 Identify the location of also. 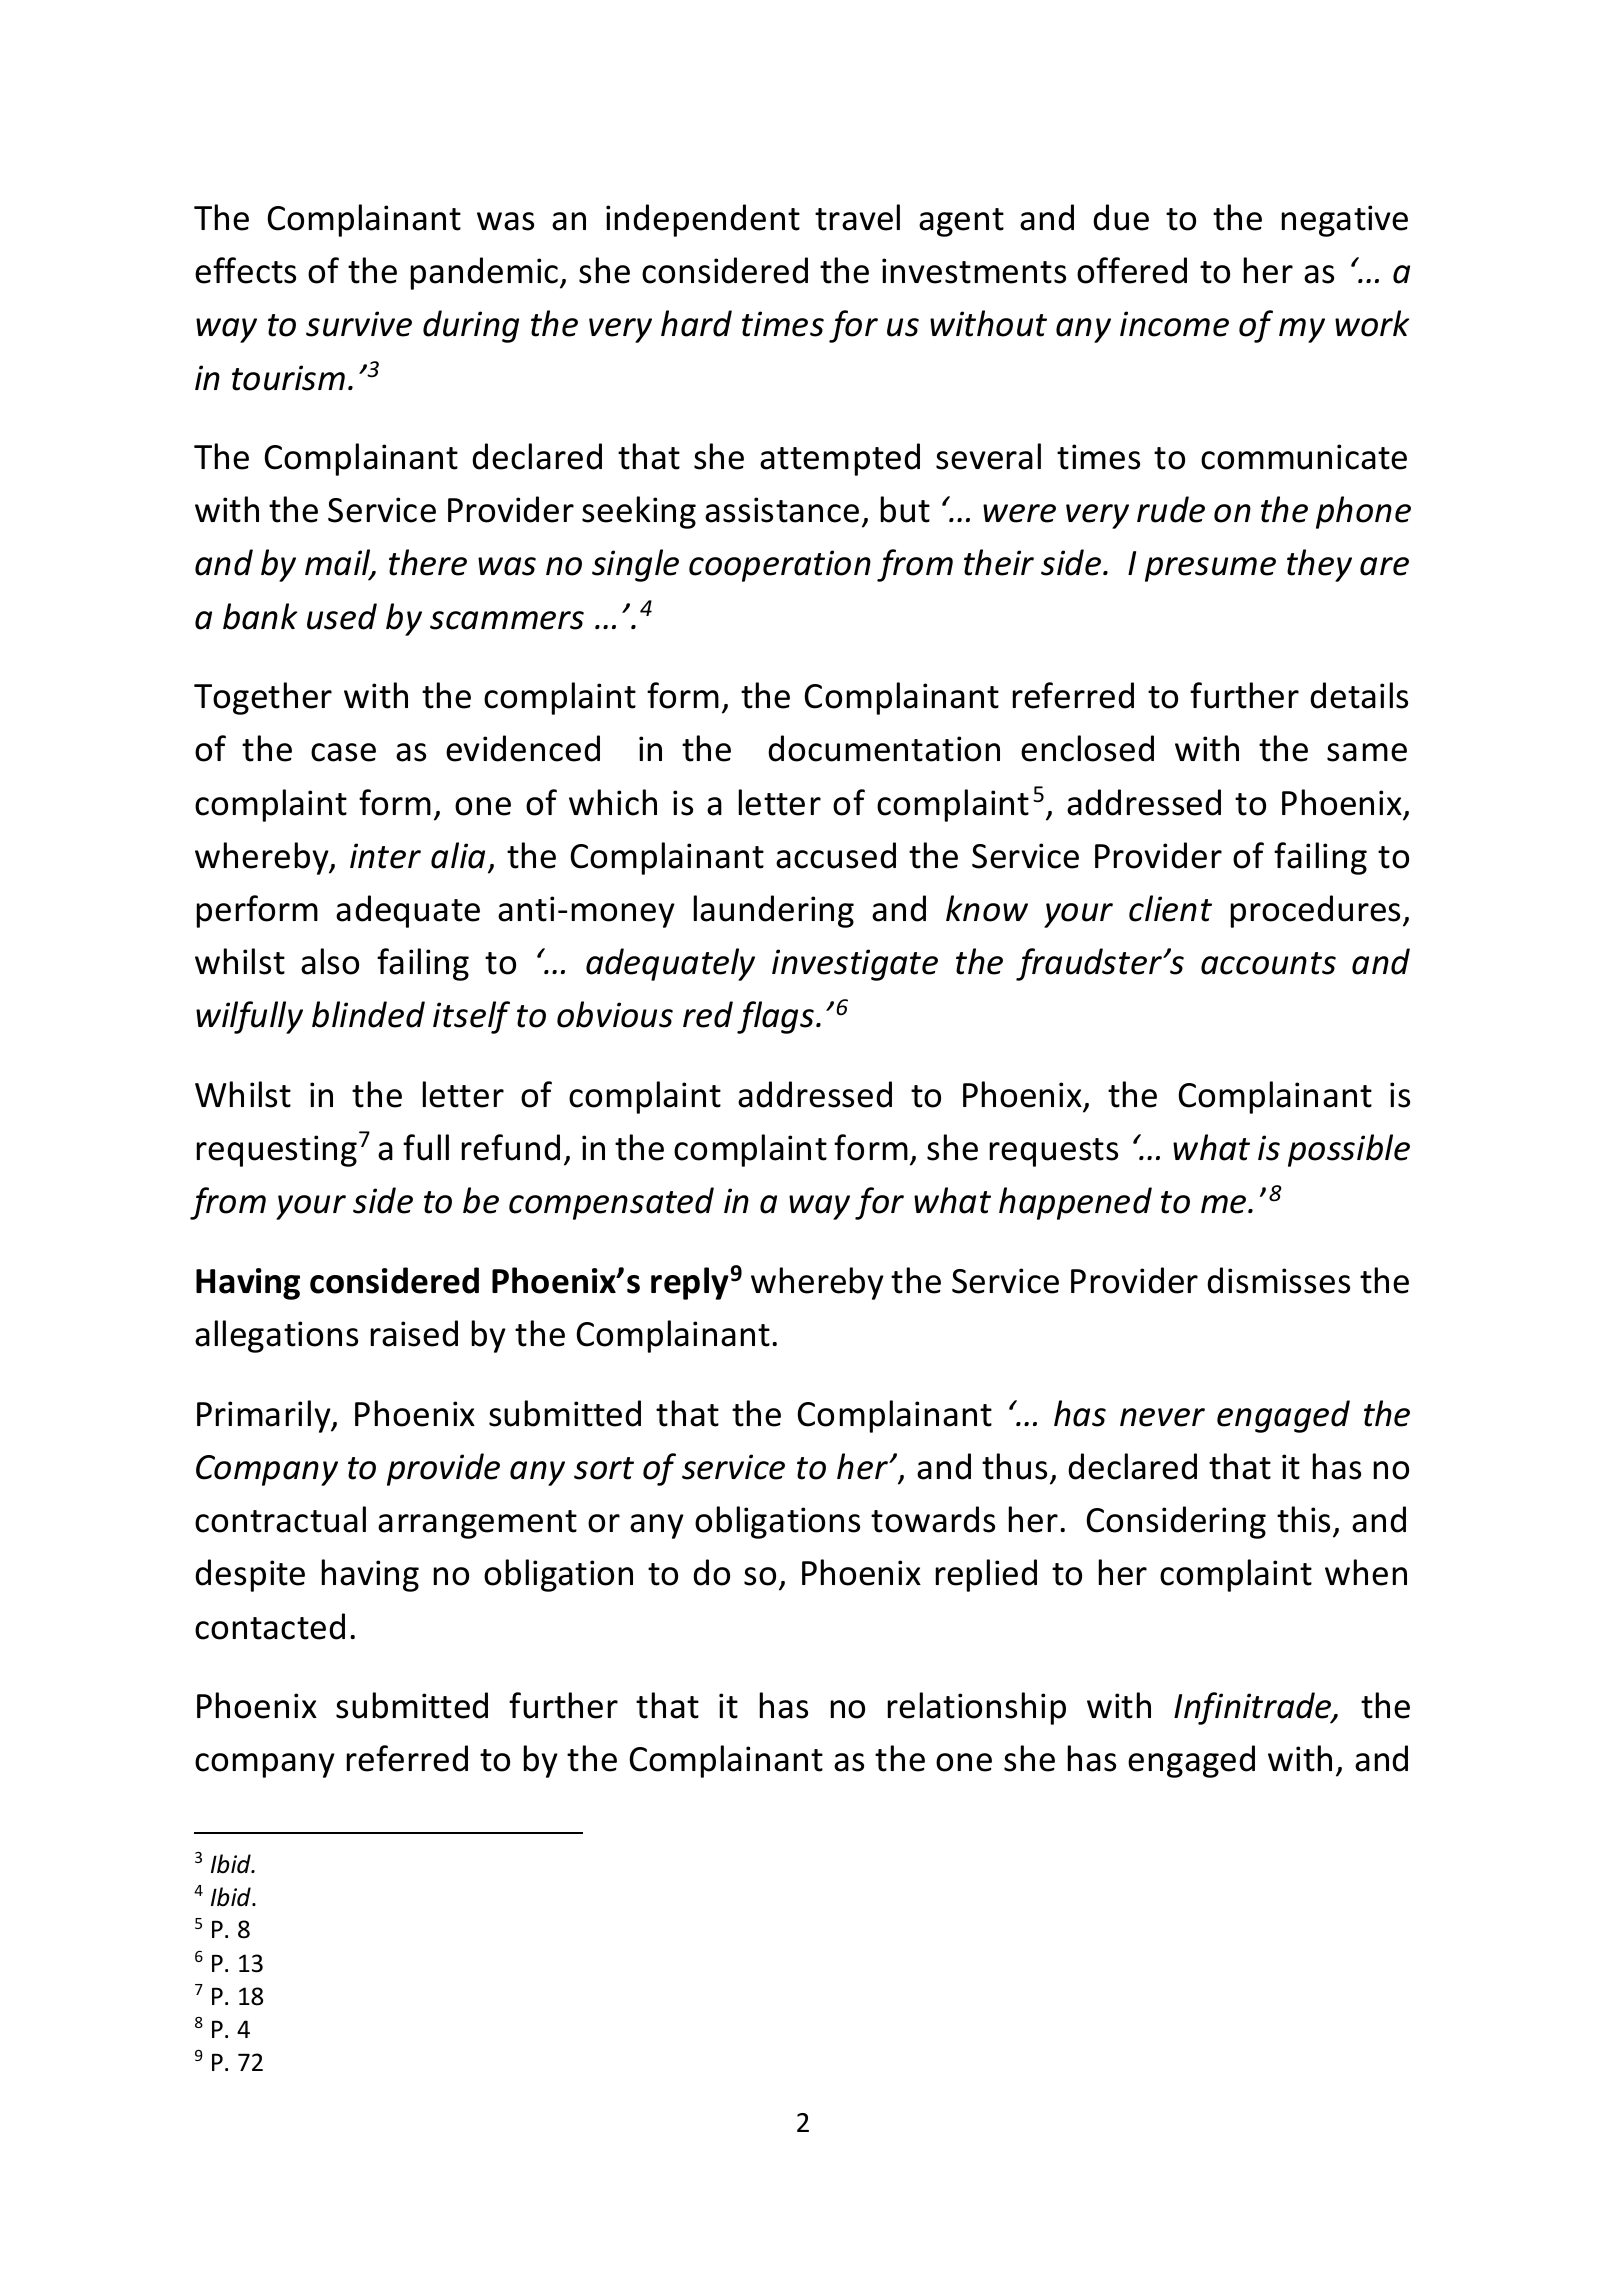
(330, 961).
